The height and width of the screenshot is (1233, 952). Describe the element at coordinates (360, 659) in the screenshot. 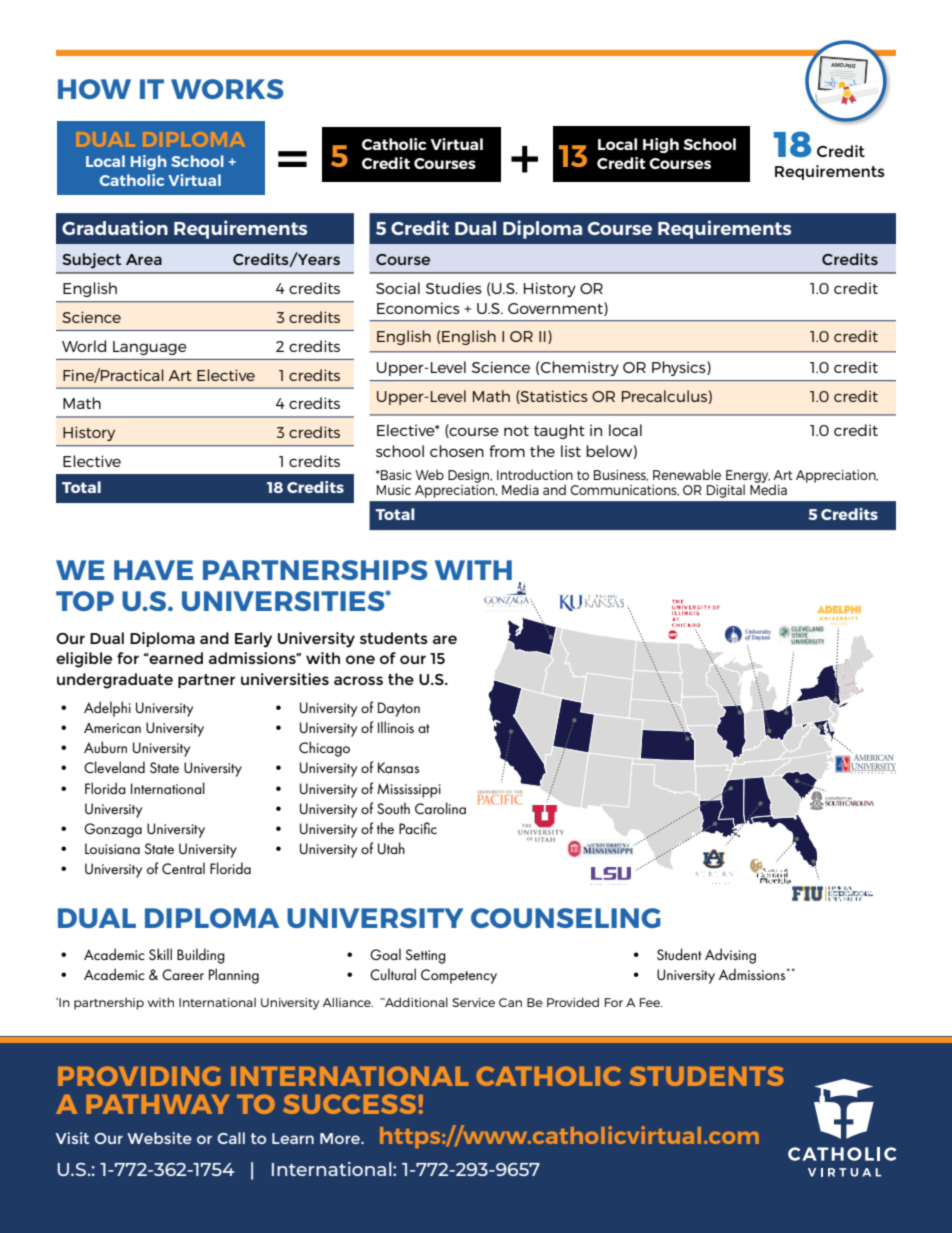

I see `one` at that location.
